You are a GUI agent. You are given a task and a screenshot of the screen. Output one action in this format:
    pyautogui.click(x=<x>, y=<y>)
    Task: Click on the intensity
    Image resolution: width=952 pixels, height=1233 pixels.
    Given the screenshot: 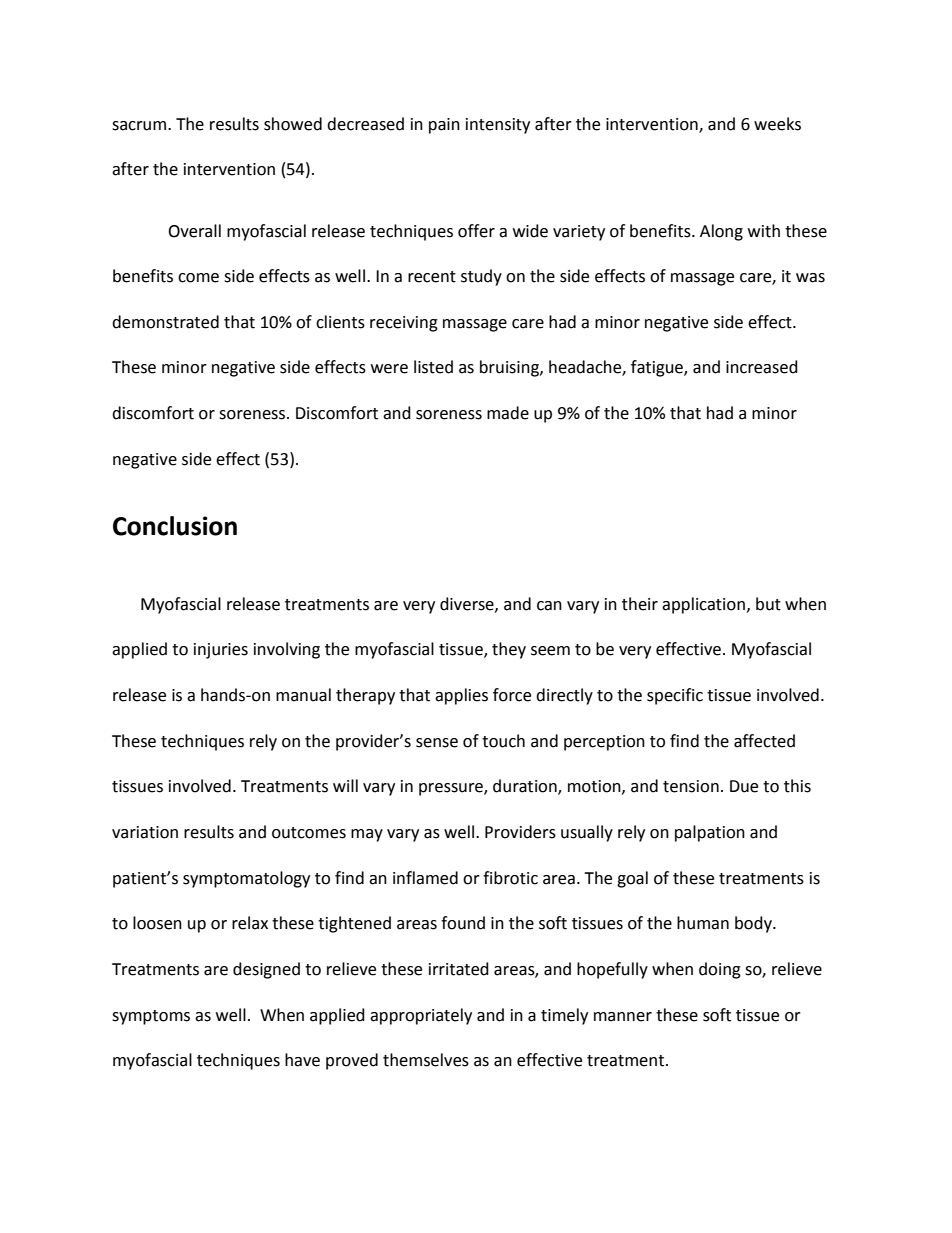 What is the action you would take?
    pyautogui.click(x=498, y=126)
